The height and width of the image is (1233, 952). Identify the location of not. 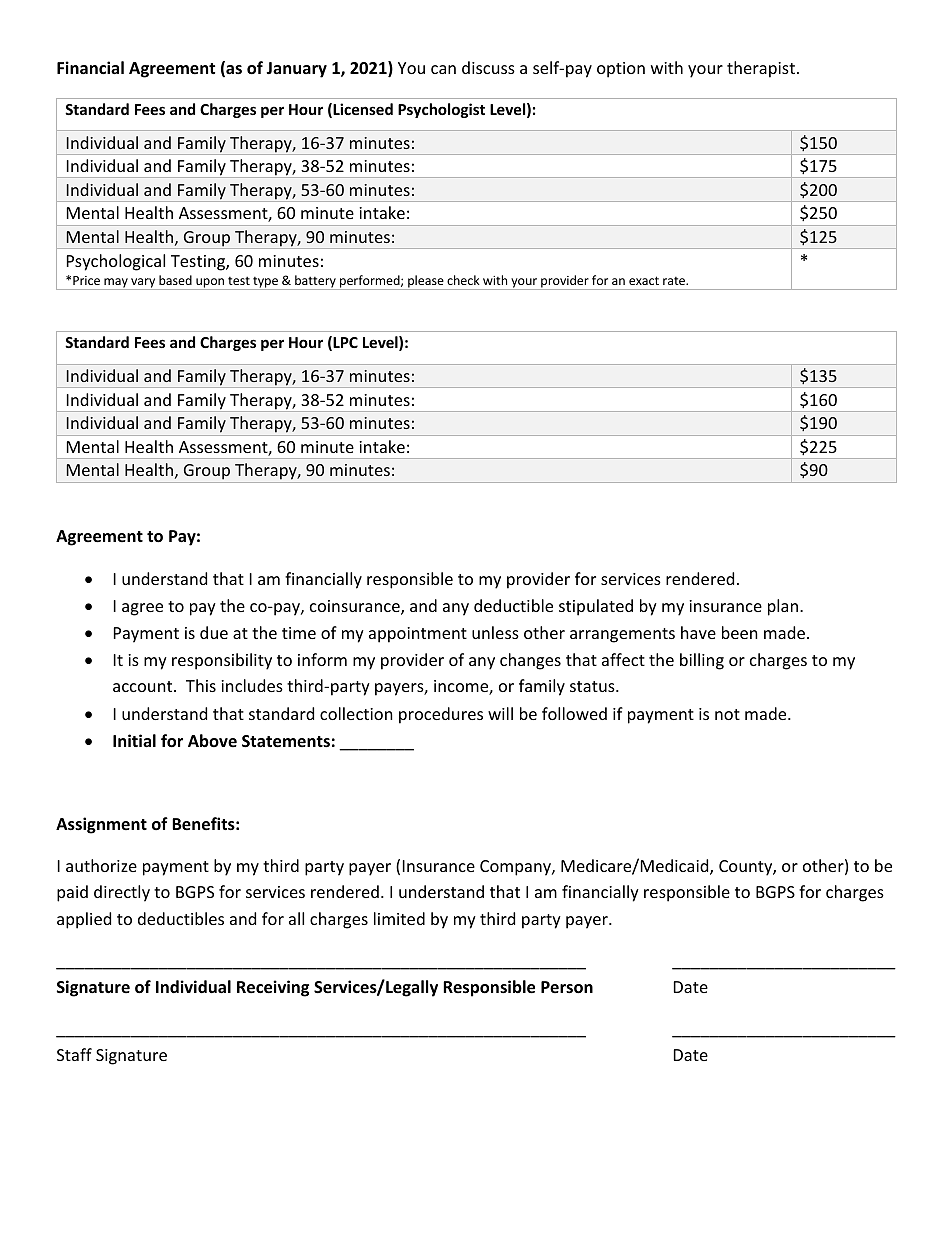
(727, 714).
